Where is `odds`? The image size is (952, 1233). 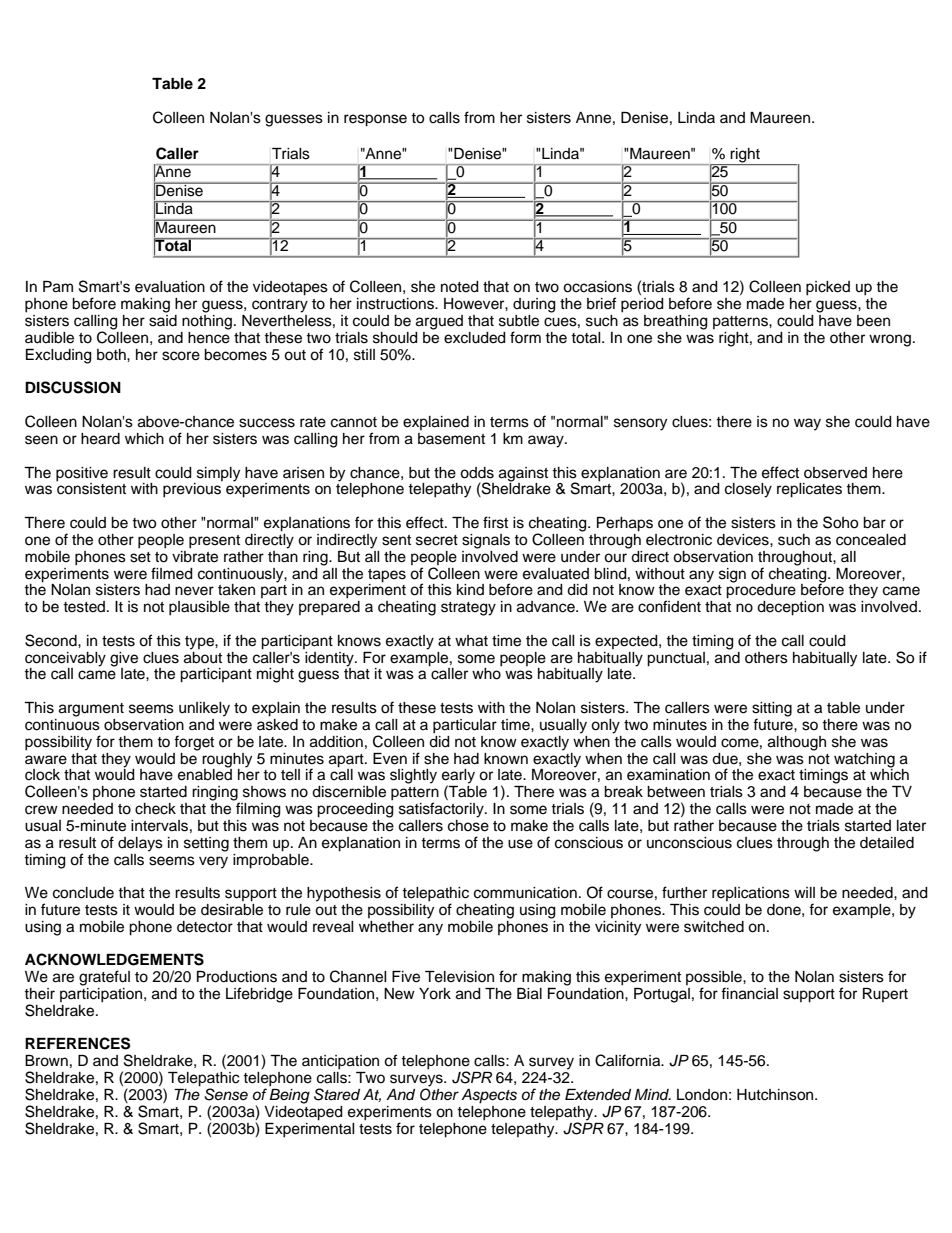
odds is located at coordinates (477, 473).
